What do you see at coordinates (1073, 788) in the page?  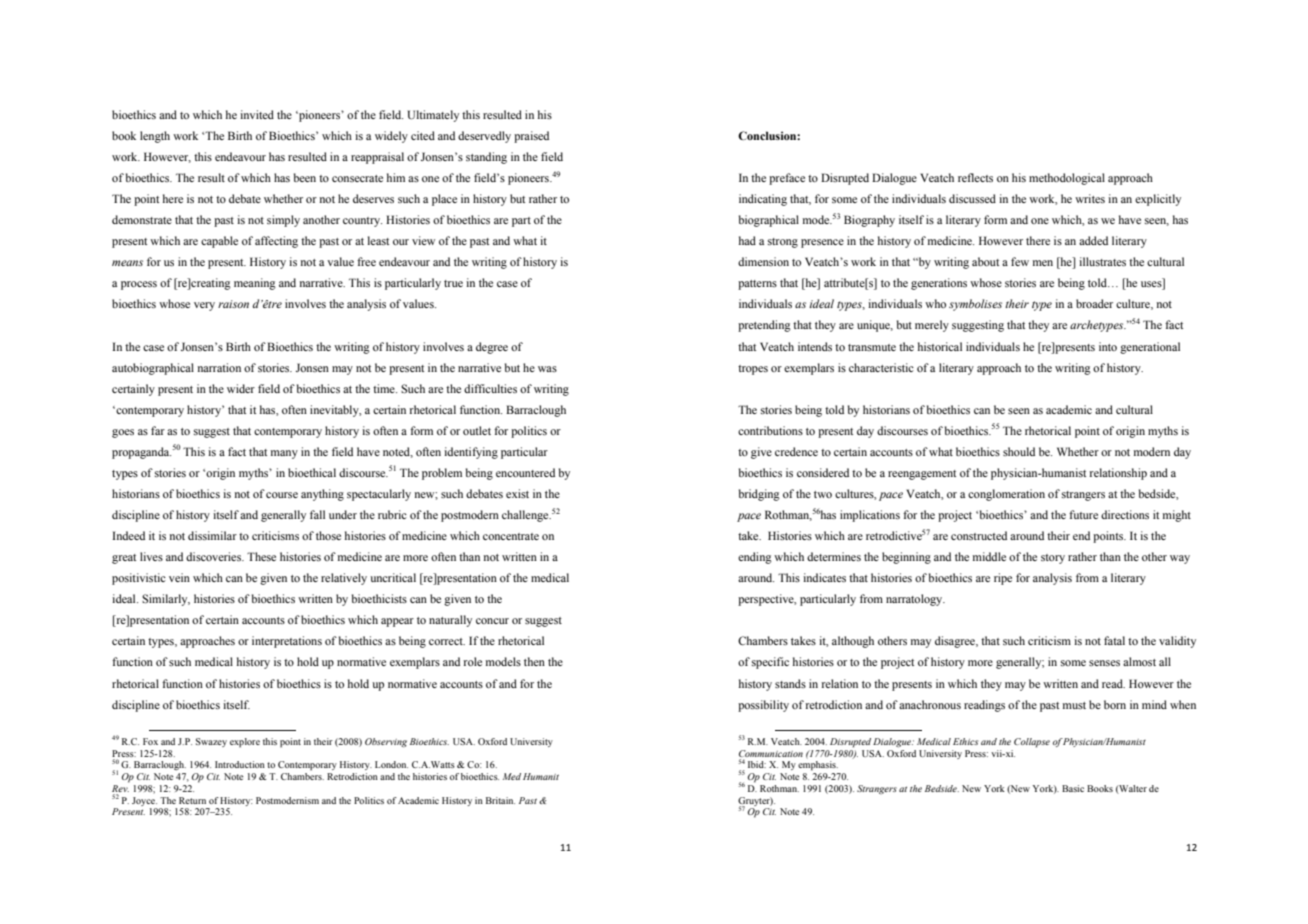 I see `Basic` at bounding box center [1073, 788].
